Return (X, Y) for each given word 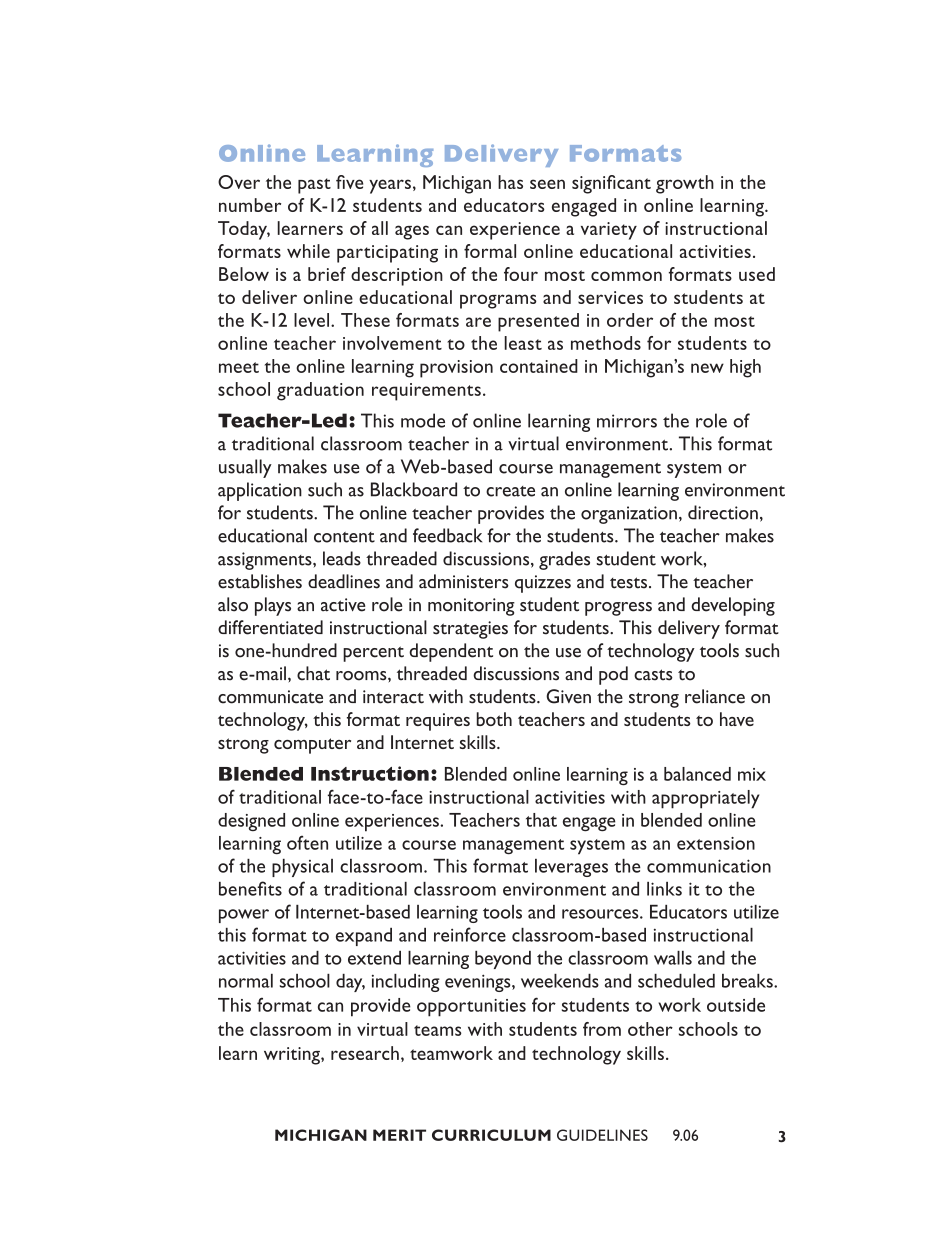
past (314, 186)
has (510, 182)
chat (313, 673)
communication (709, 866)
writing (293, 1056)
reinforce (470, 934)
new (707, 368)
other (650, 1029)
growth (685, 184)
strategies (470, 630)
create (510, 491)
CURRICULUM (491, 1135)
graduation (320, 391)
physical (302, 868)
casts (653, 675)
